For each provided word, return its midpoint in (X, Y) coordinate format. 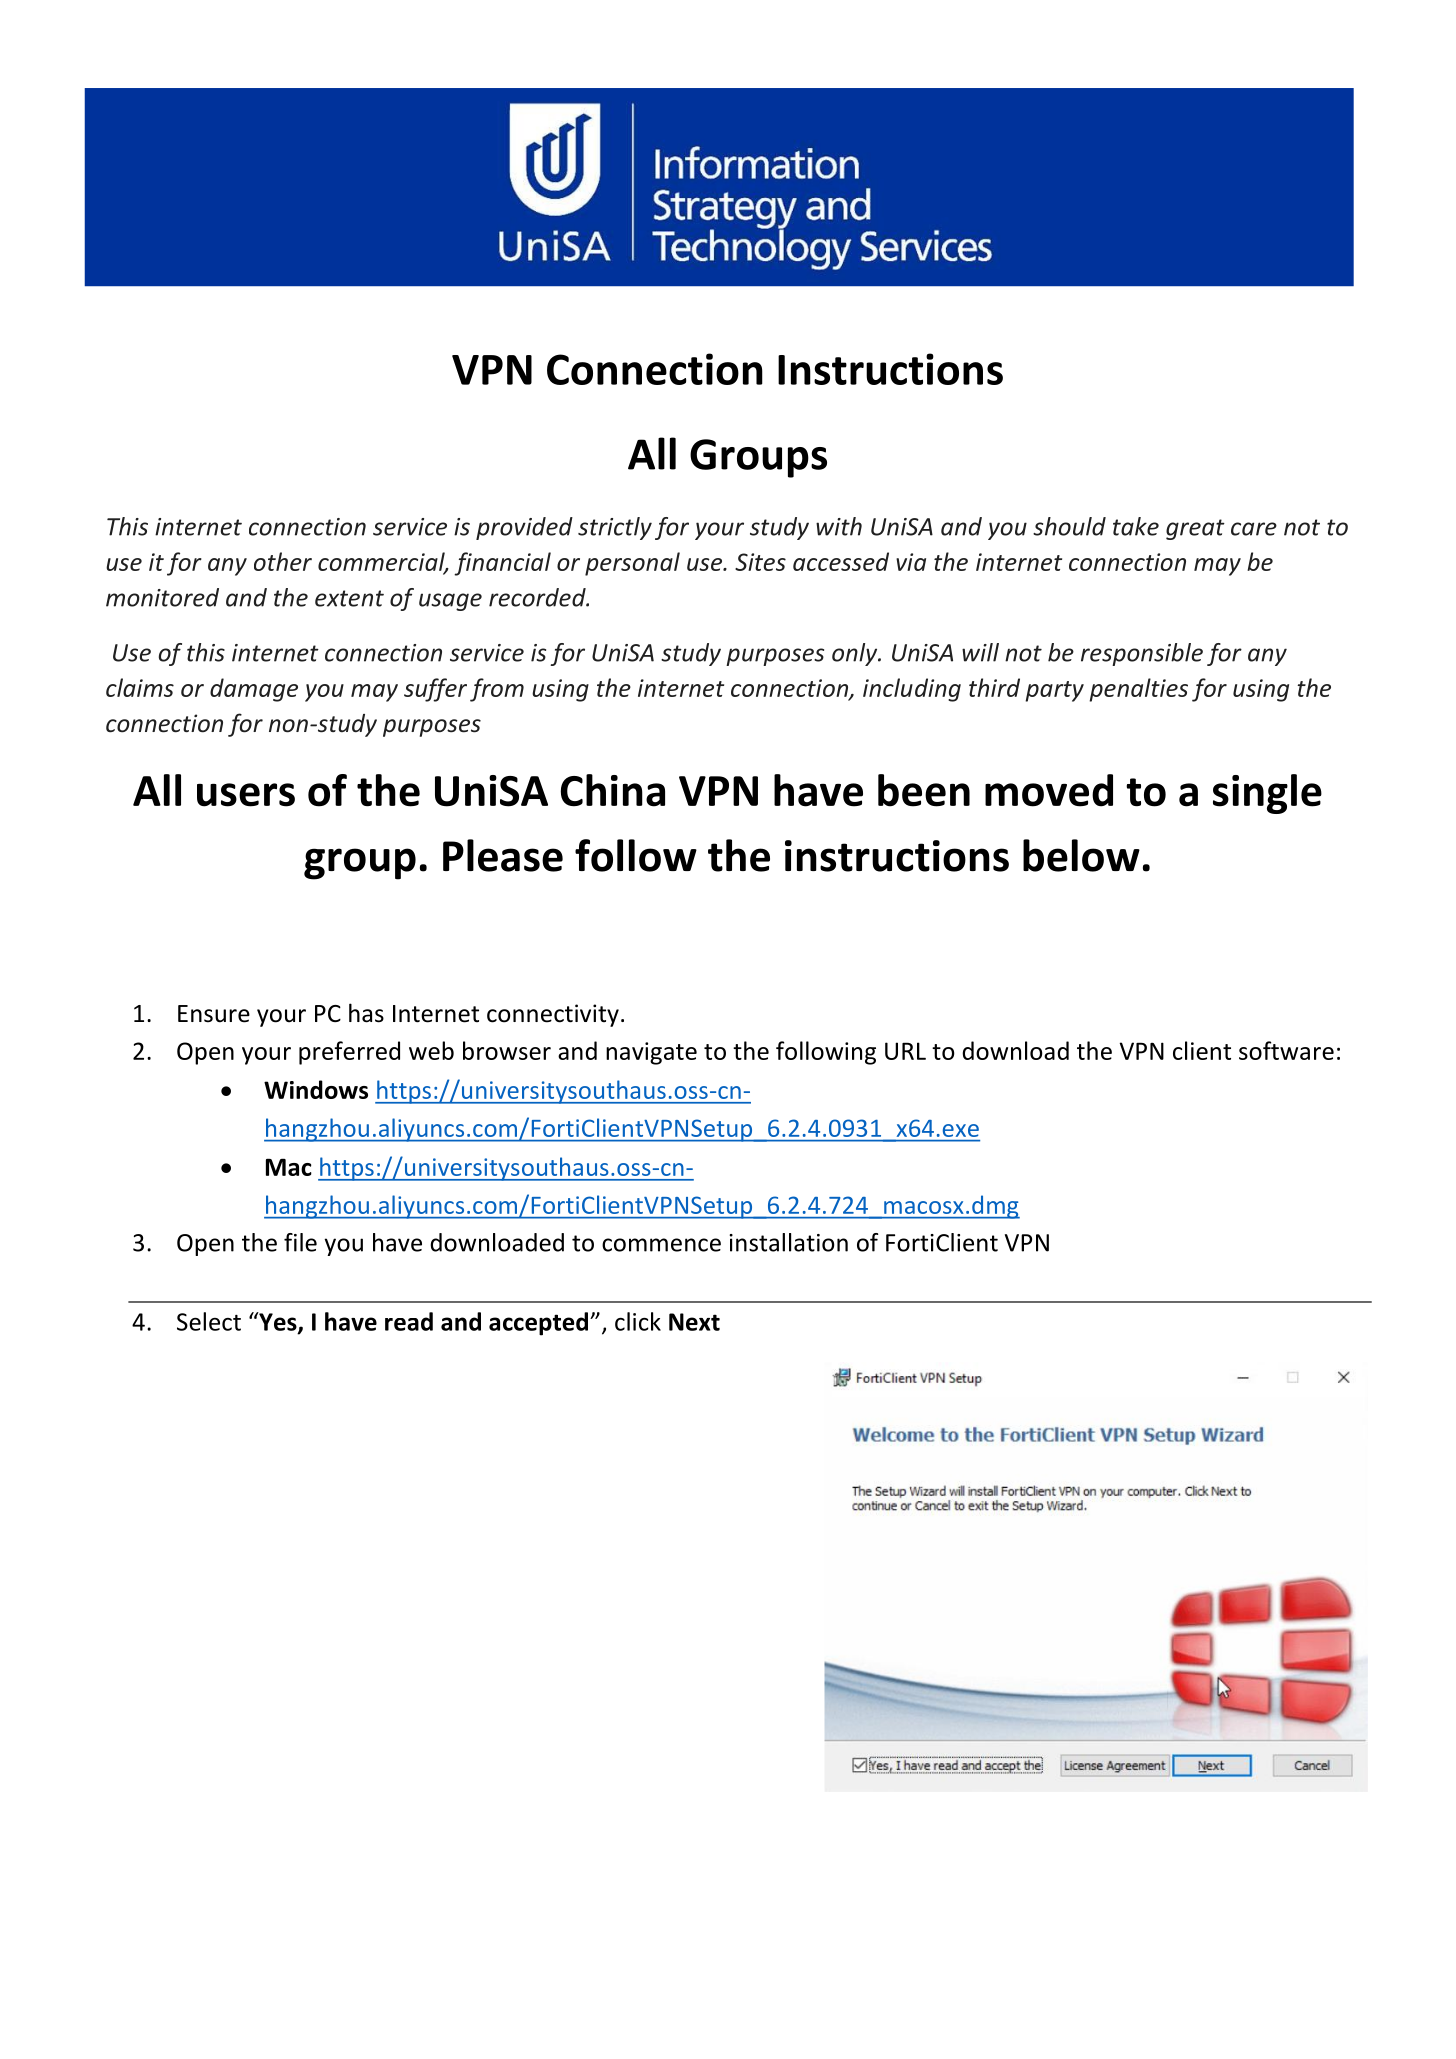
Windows (316, 1089)
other (283, 561)
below (1081, 855)
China (613, 790)
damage (254, 690)
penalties (1138, 690)
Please (503, 855)
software (1286, 1050)
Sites (760, 562)
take (1136, 526)
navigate (651, 1053)
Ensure (214, 1014)
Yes (278, 1322)
